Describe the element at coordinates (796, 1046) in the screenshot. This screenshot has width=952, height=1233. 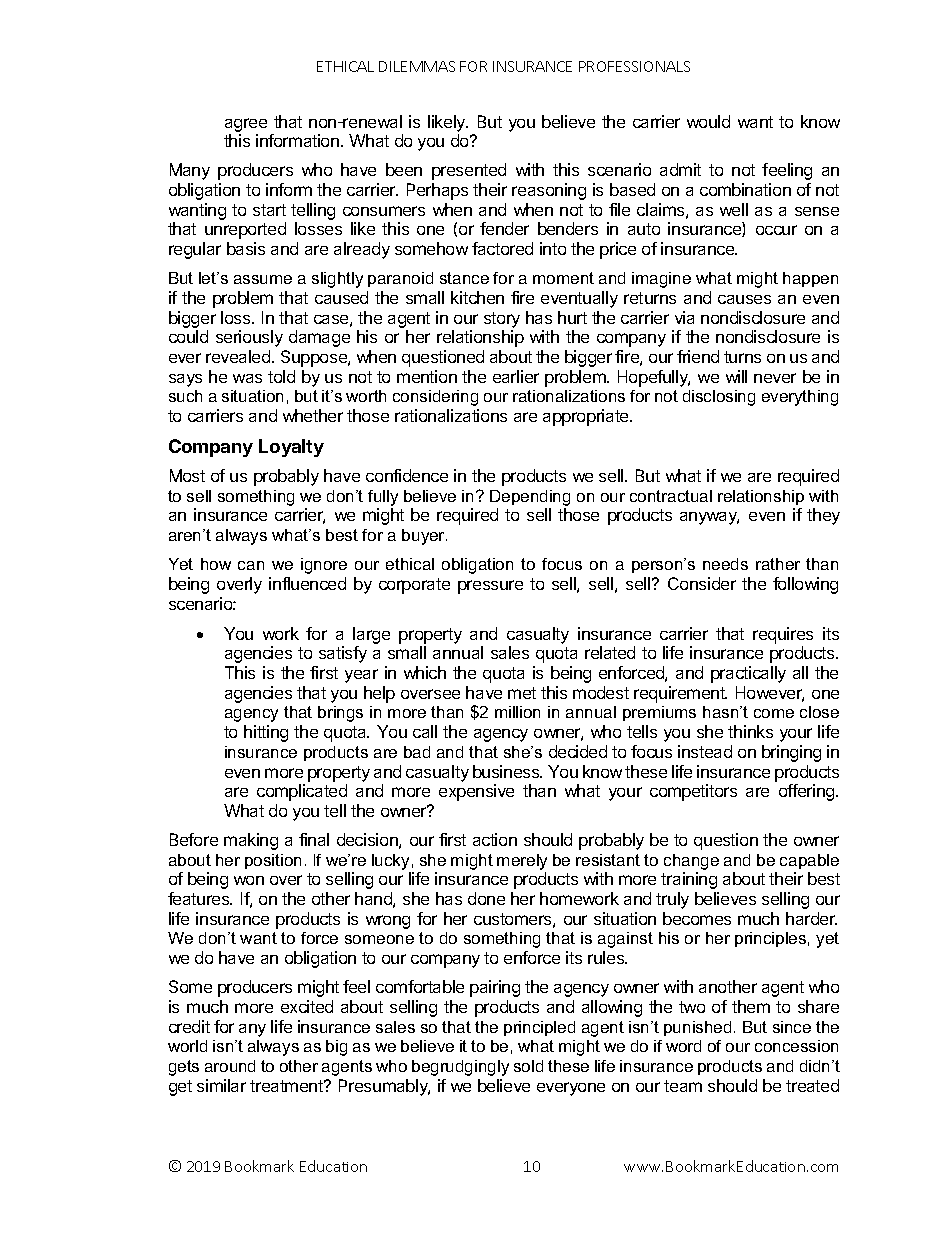
I see `concession` at that location.
